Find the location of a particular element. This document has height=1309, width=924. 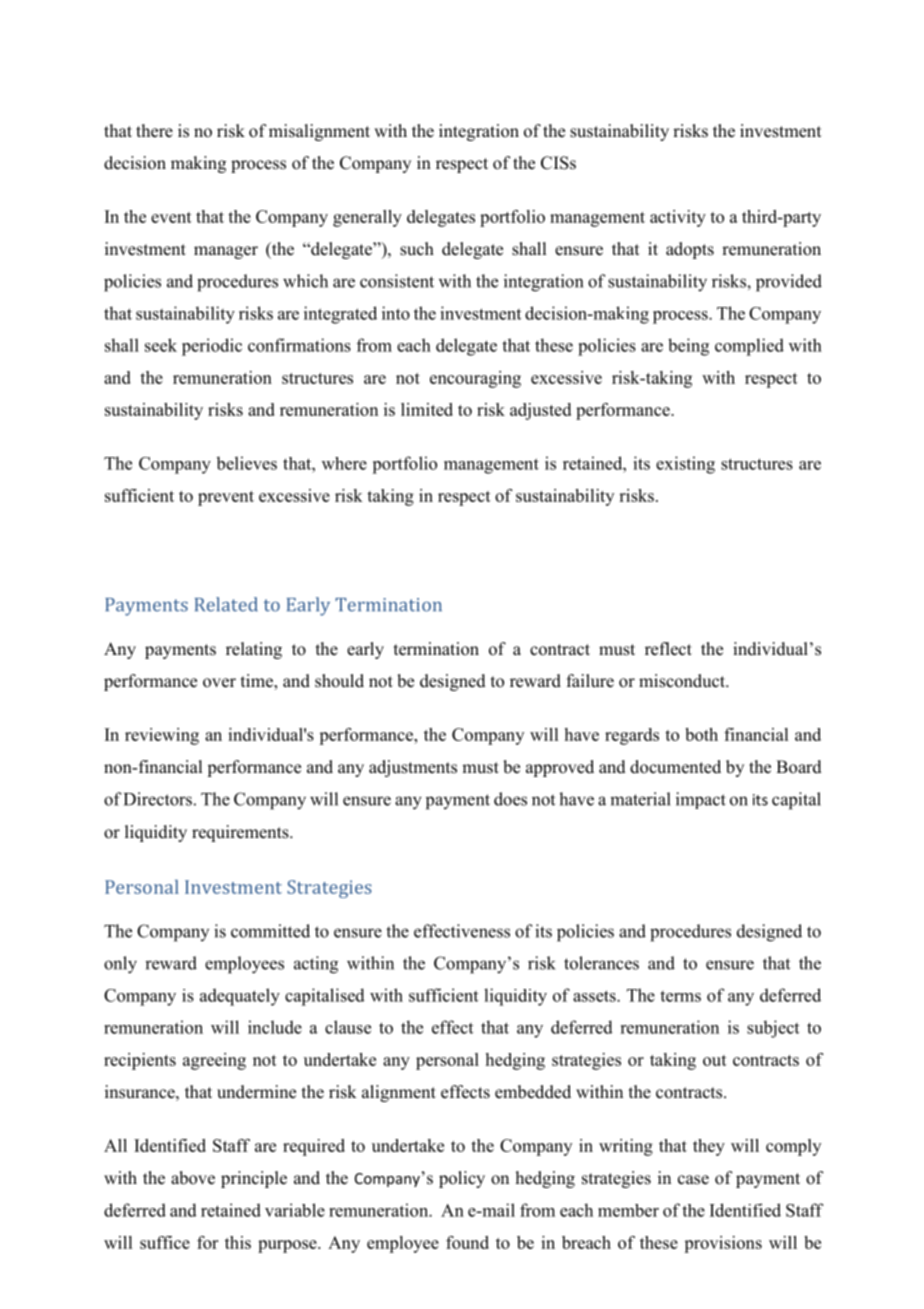

tolerances is located at coordinates (601, 963).
